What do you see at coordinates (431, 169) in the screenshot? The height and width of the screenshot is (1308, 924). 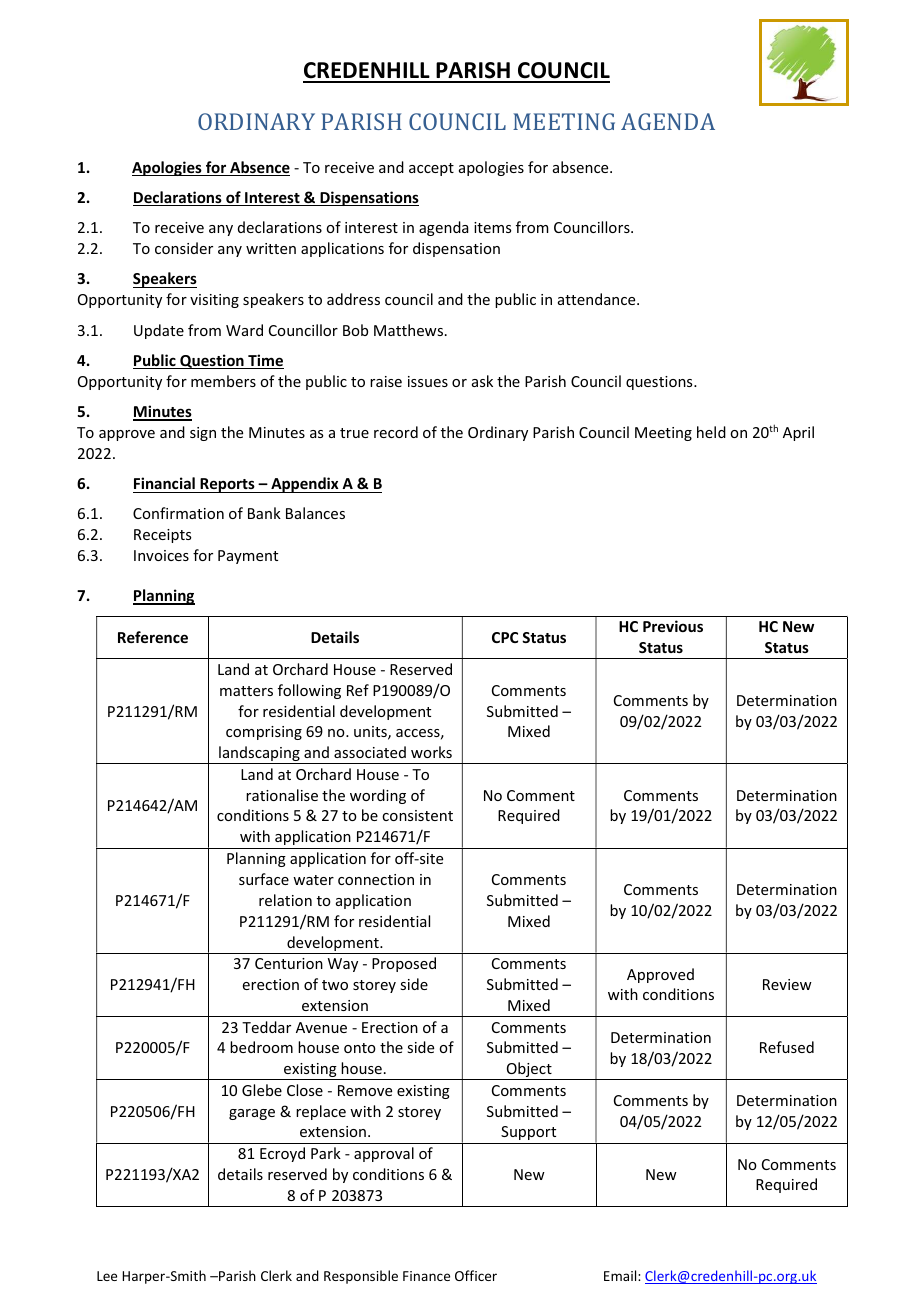 I see `accept` at bounding box center [431, 169].
